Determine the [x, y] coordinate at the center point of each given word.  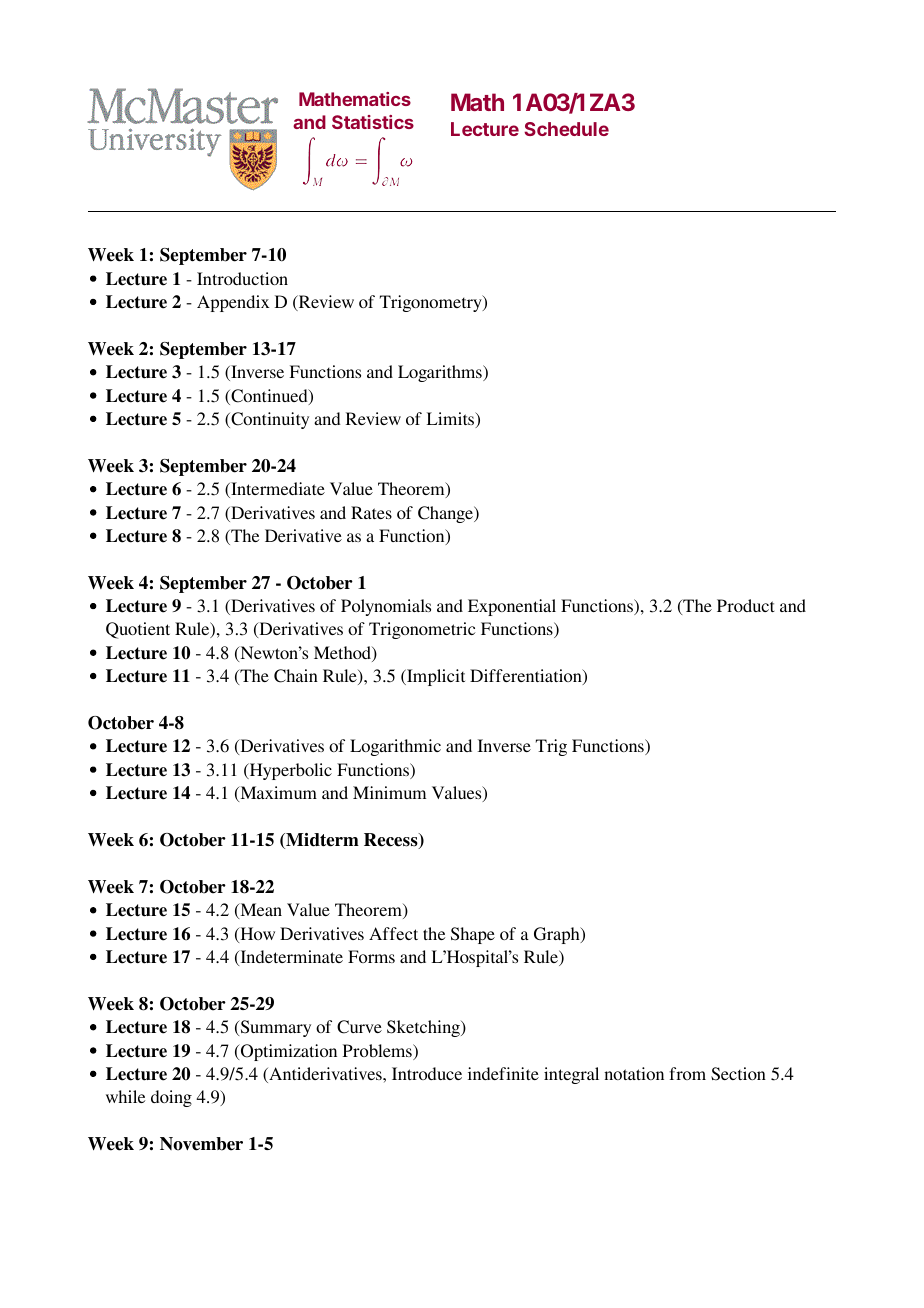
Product [746, 605]
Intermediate [277, 490]
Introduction [242, 278]
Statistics [373, 122]
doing [171, 1098]
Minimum [389, 792]
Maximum [277, 794]
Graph [558, 935]
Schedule [566, 129]
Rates [371, 512]
